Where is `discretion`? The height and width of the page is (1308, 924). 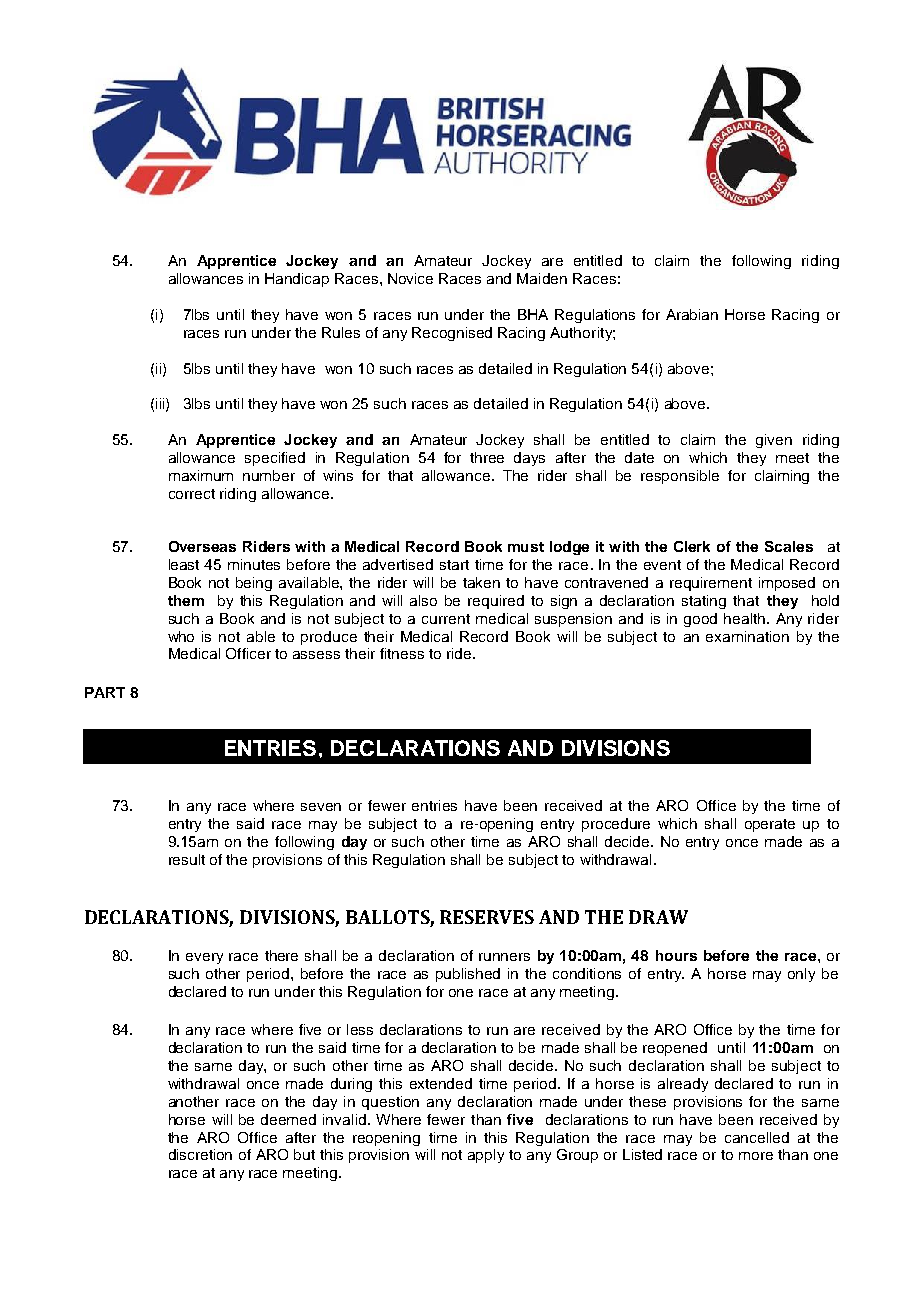 discretion is located at coordinates (200, 1154).
